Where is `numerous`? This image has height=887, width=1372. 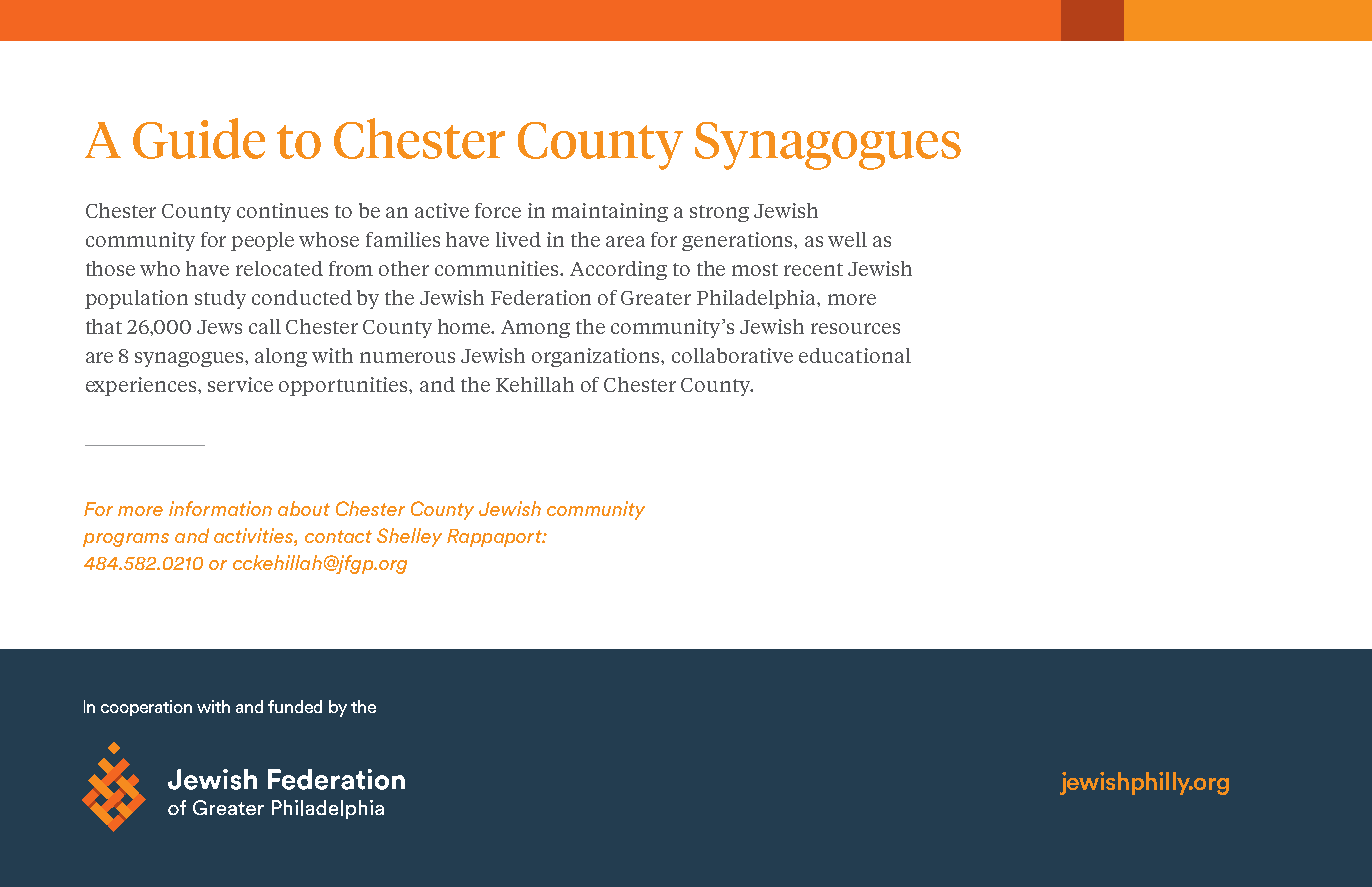
numerous is located at coordinates (407, 357).
